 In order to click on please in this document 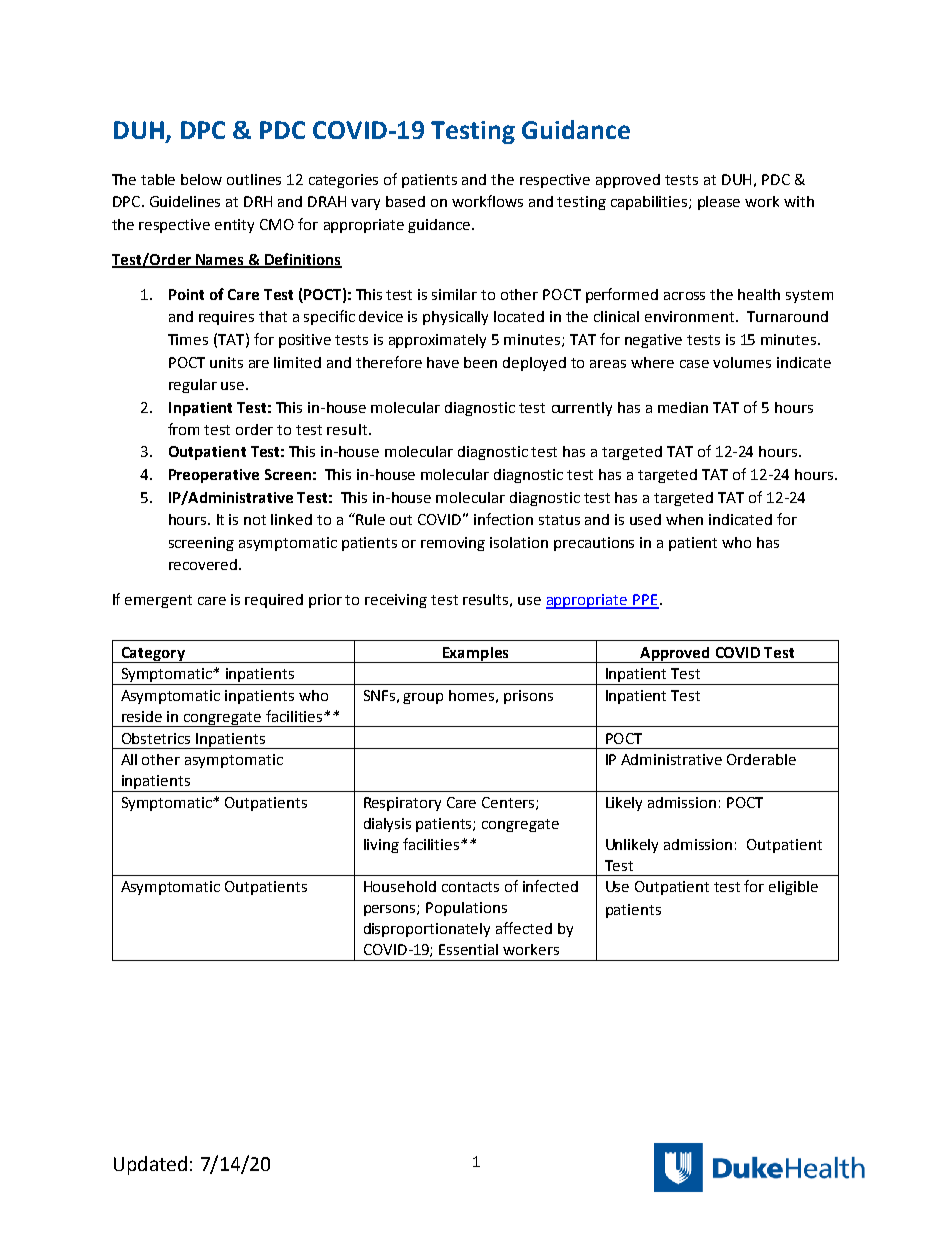, I will do `click(719, 203)`.
